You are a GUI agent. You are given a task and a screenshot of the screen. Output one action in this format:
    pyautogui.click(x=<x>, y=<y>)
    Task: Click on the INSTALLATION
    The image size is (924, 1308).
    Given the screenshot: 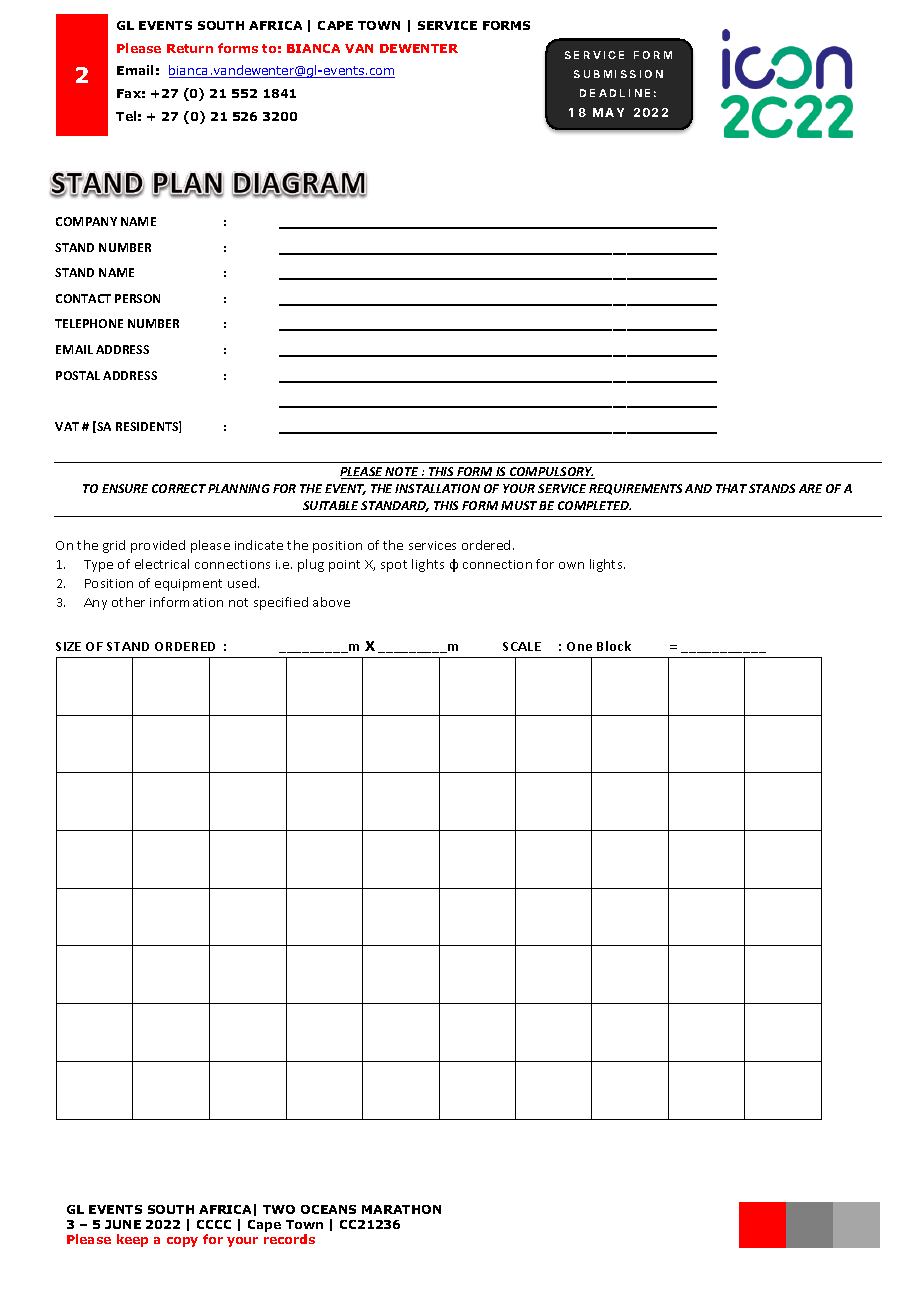 What is the action you would take?
    pyautogui.click(x=437, y=488)
